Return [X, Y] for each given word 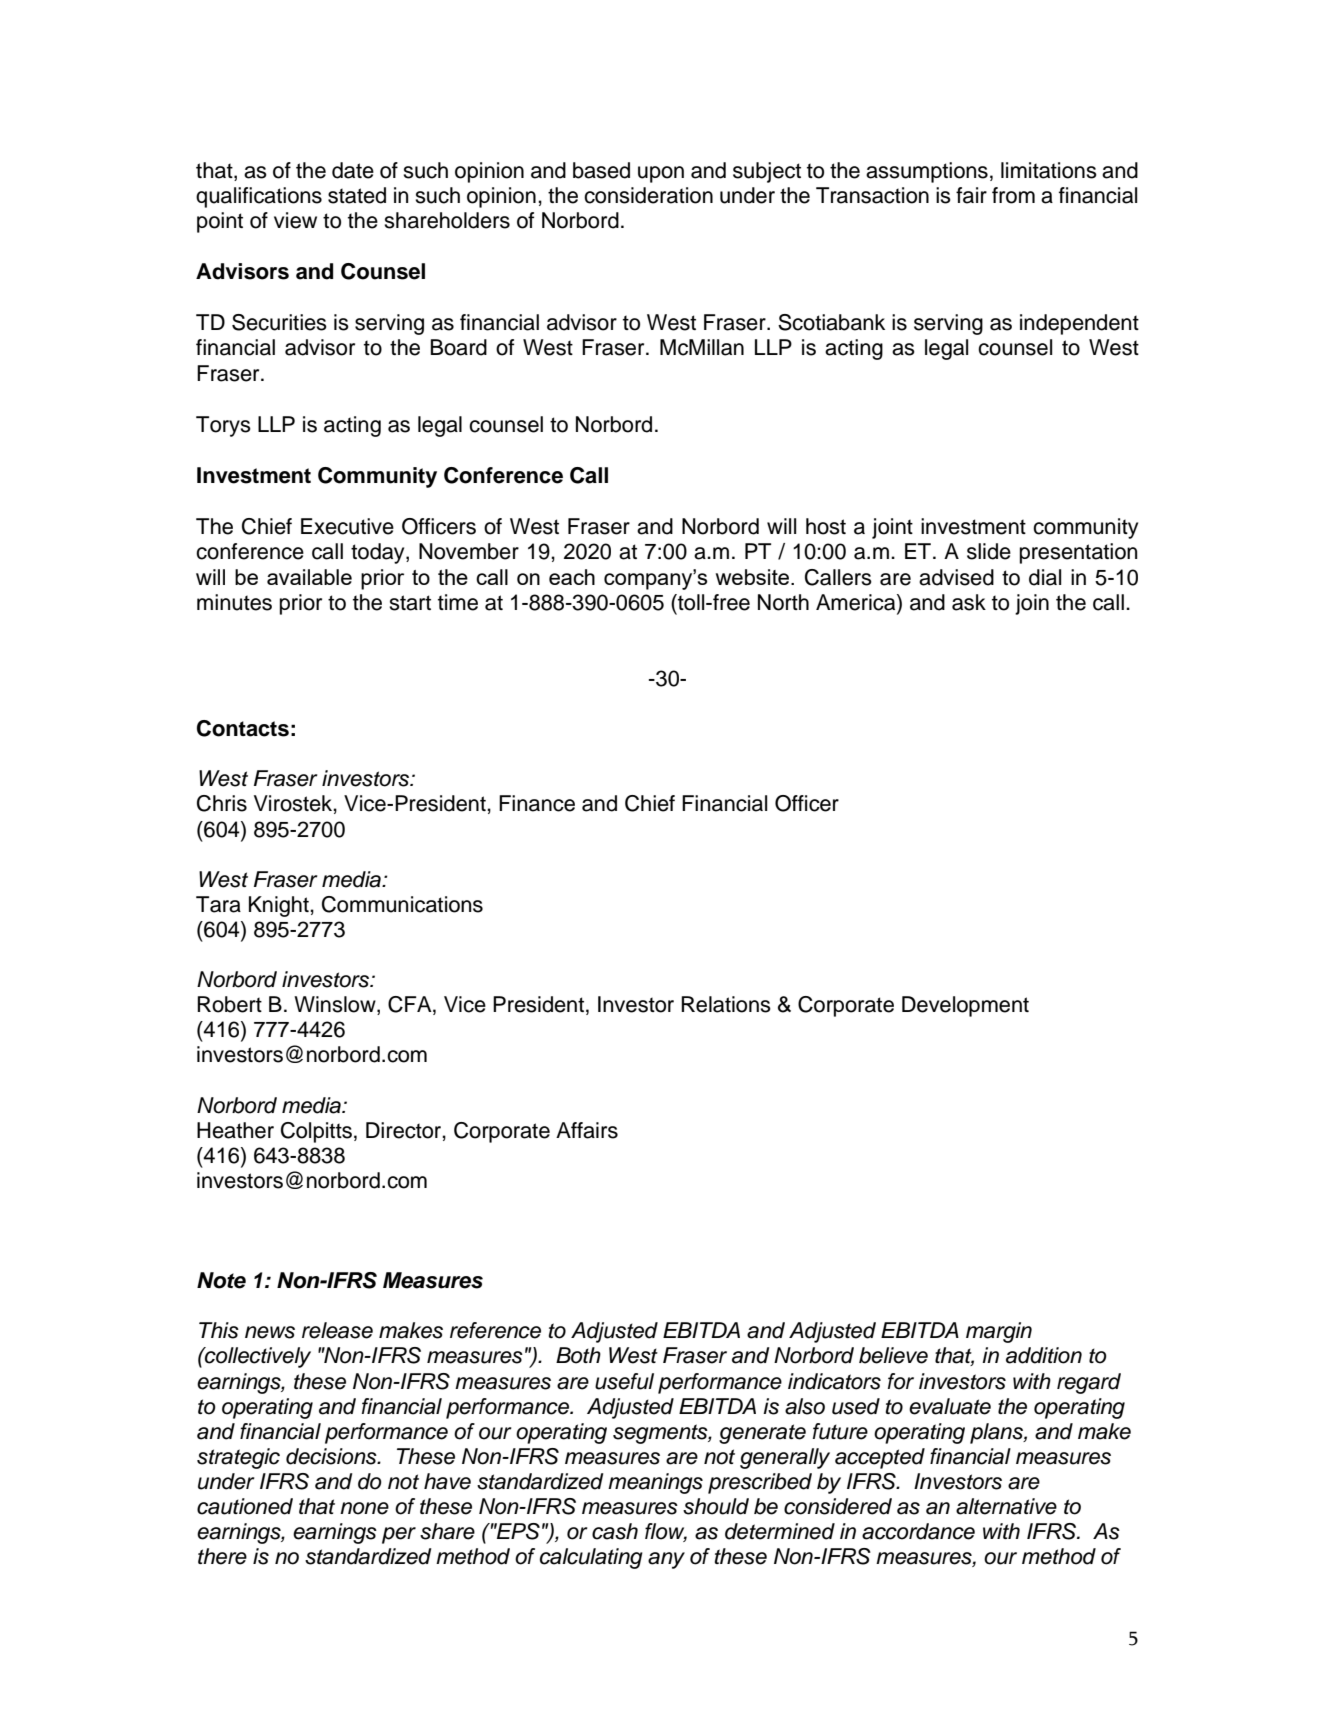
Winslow [336, 1005]
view [295, 220]
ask [969, 602]
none [364, 1508]
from [1013, 195]
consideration [648, 195]
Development [965, 1006]
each [572, 577]
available [309, 577]
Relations [726, 1004]
